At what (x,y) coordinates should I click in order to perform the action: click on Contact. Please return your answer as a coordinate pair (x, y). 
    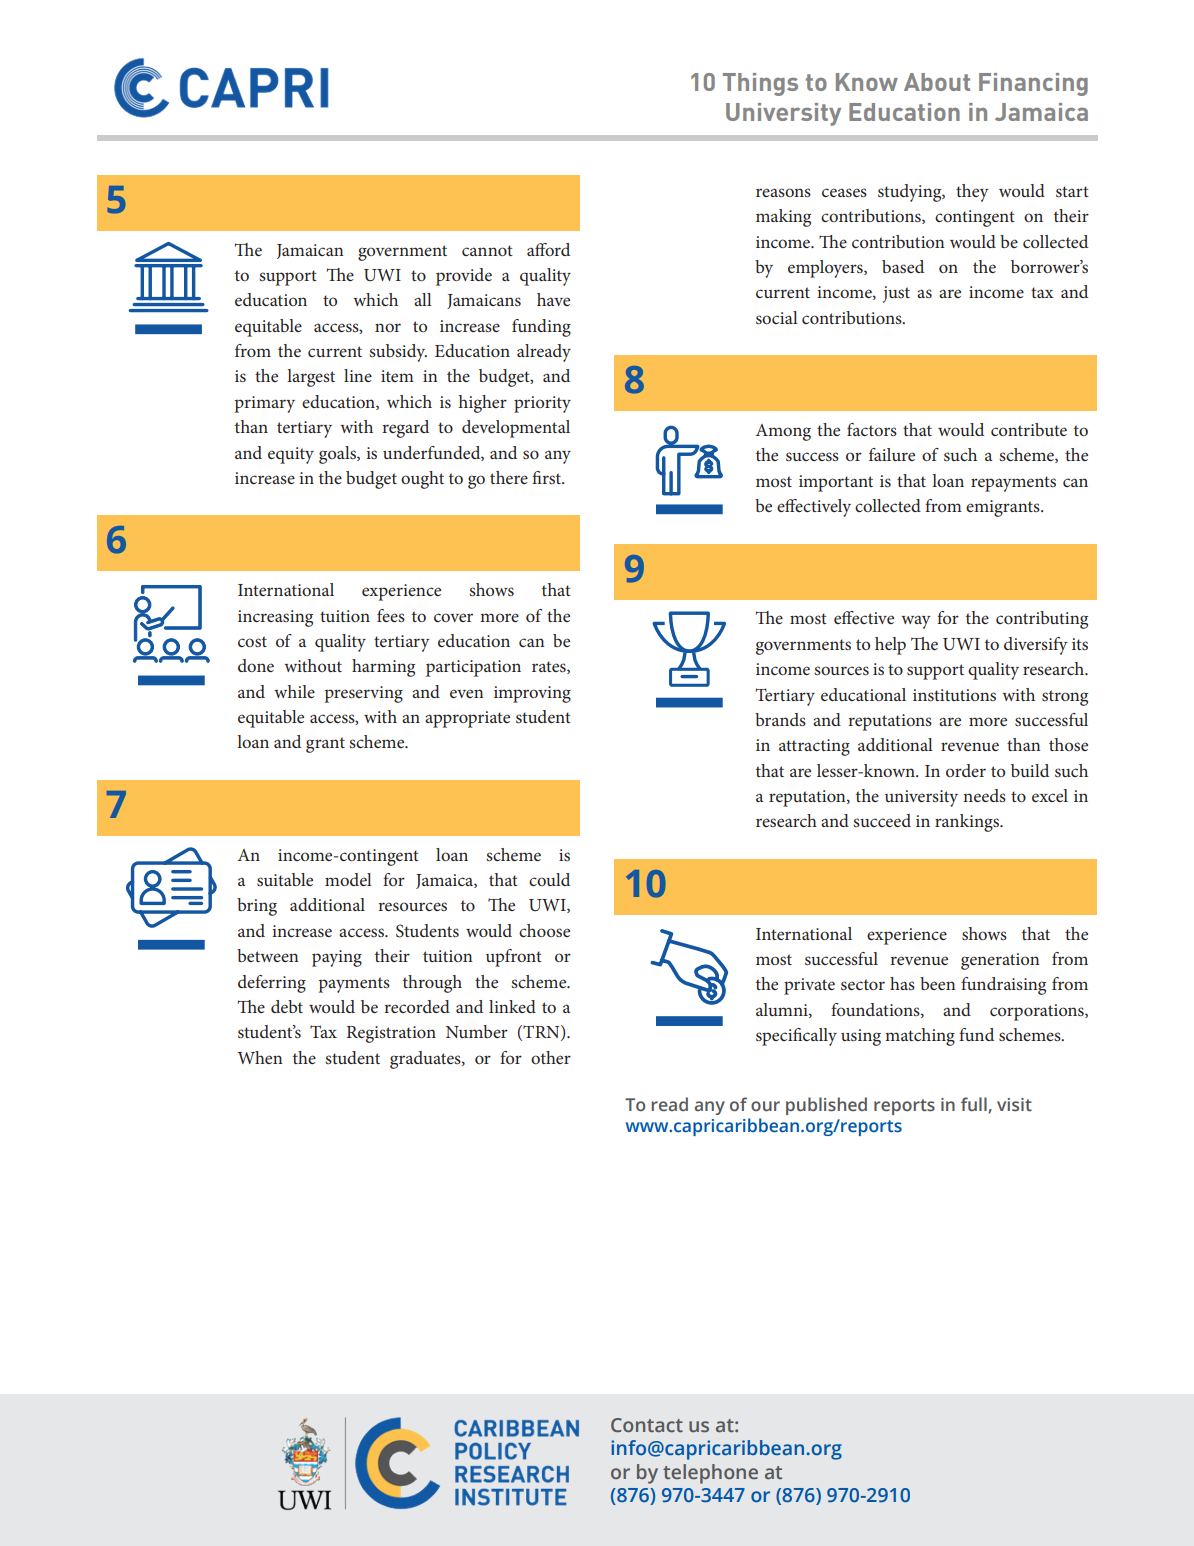
    Looking at the image, I should click on (647, 1425).
